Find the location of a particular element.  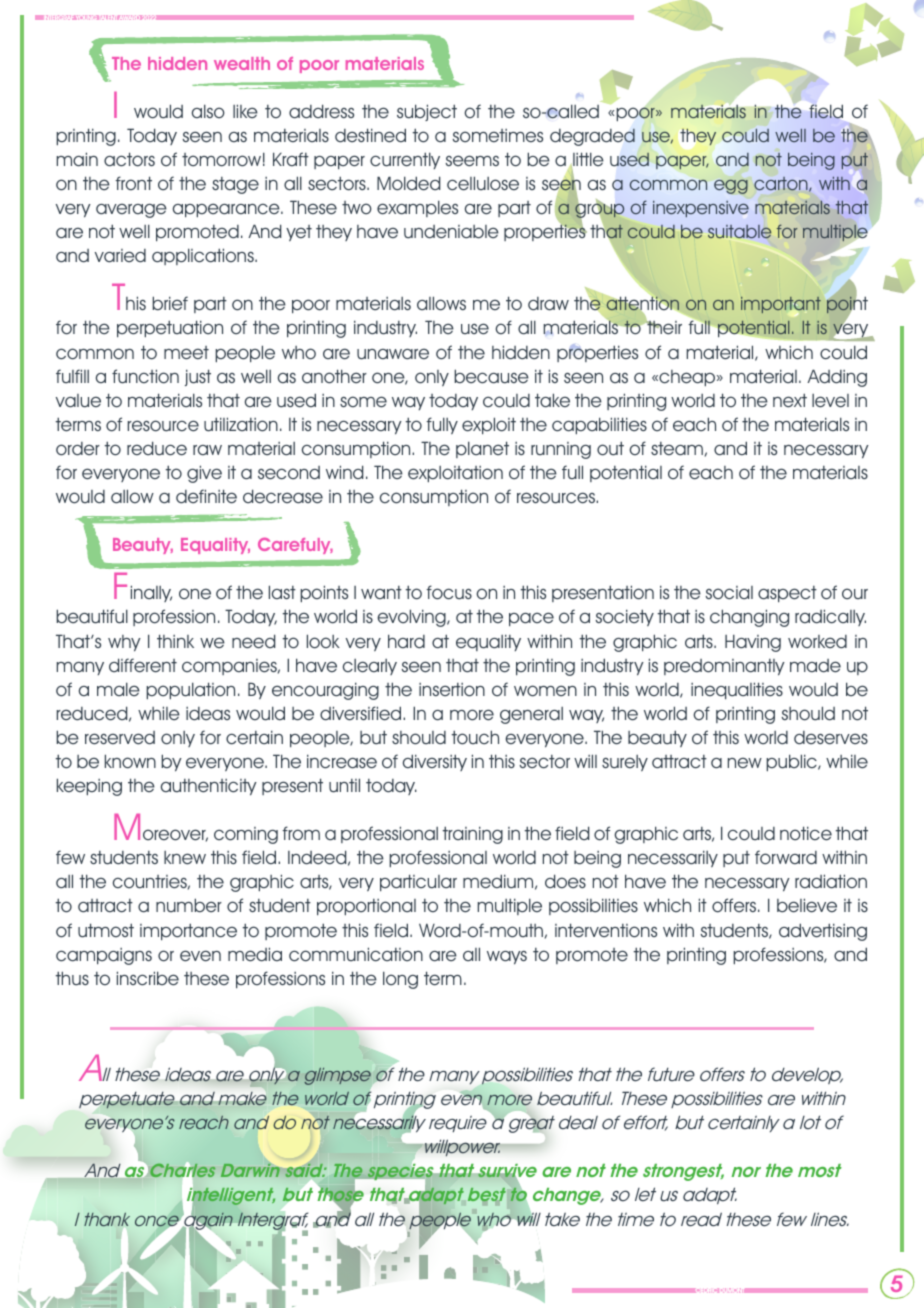

reserved is located at coordinates (120, 738).
